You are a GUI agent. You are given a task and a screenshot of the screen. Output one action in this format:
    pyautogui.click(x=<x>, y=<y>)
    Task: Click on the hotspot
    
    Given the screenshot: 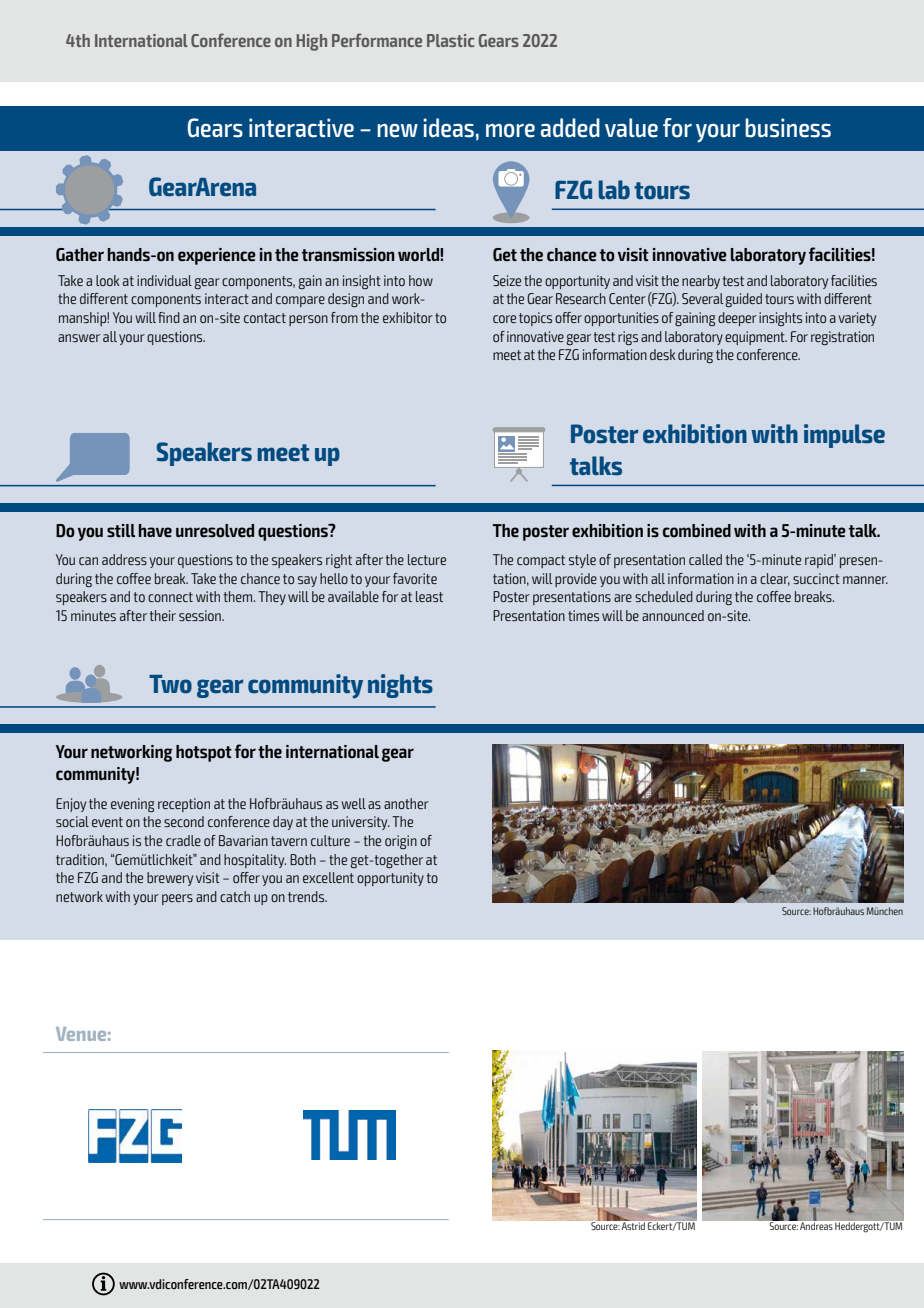 What is the action you would take?
    pyautogui.click(x=204, y=753)
